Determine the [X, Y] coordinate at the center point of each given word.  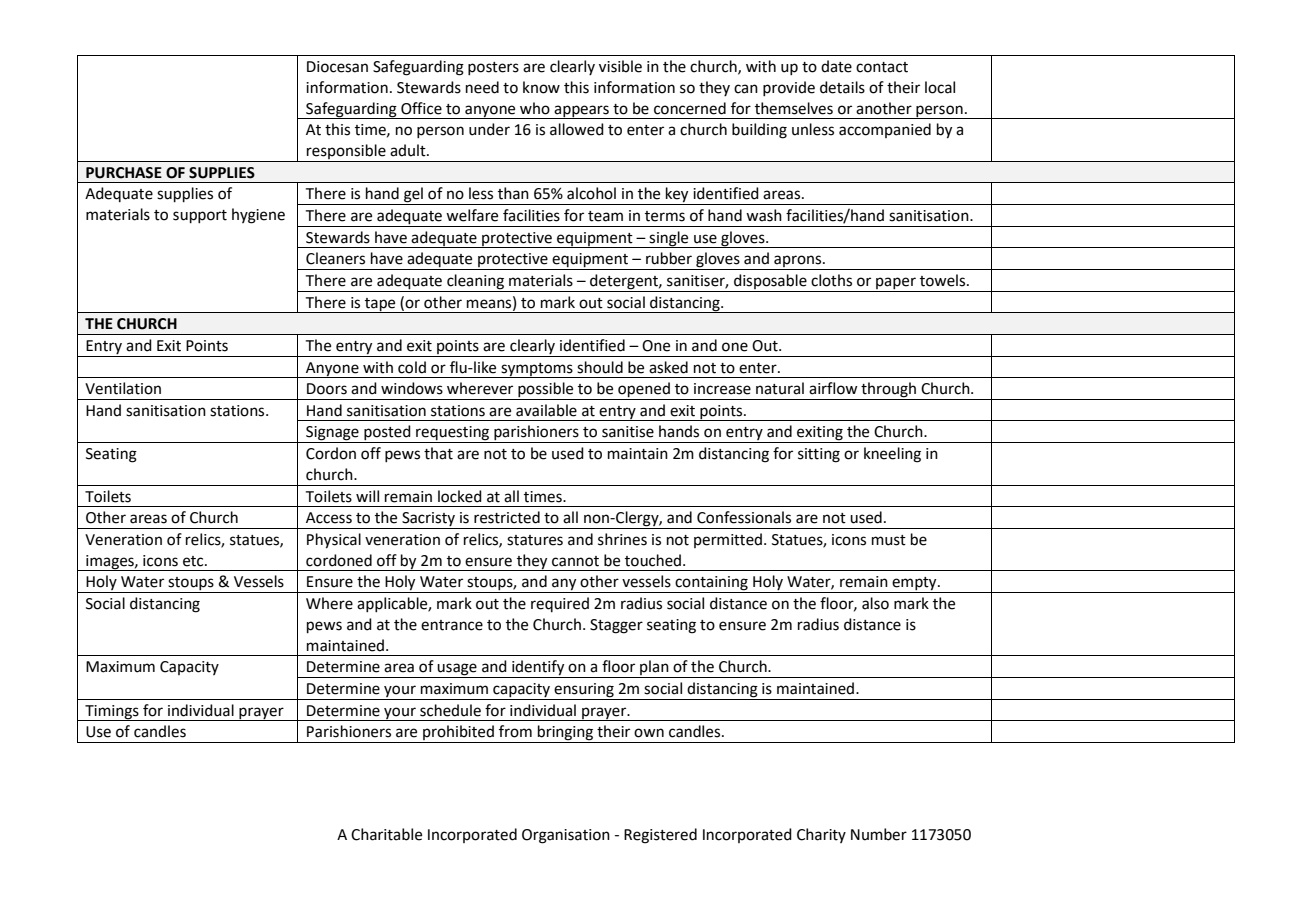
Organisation [566, 836]
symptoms [537, 370]
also [875, 603]
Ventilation [123, 388]
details [842, 87]
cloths [831, 280]
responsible [346, 153]
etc [194, 561]
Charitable [386, 834]
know [541, 87]
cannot [575, 561]
